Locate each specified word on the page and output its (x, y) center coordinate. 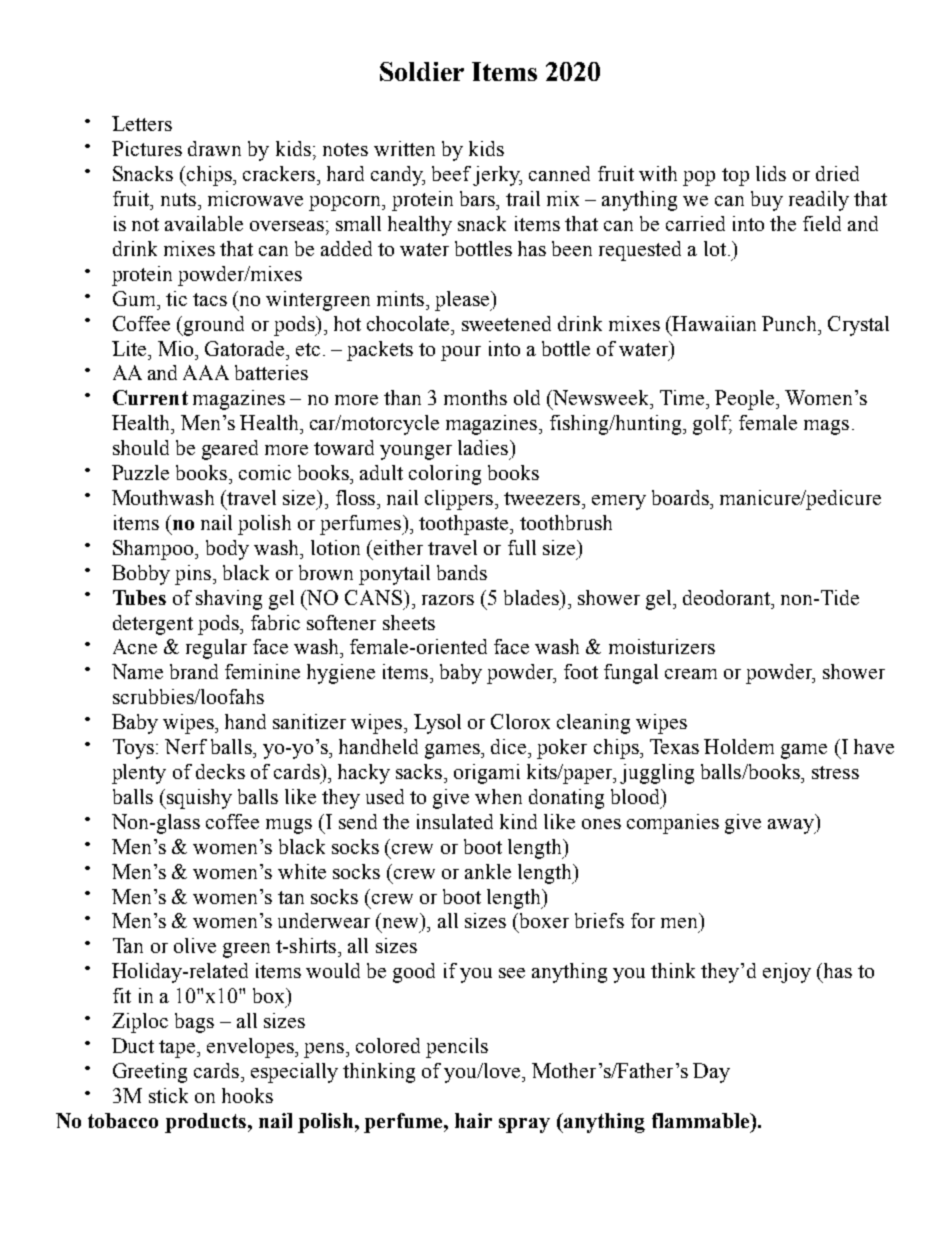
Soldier (422, 71)
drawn (214, 148)
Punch (790, 323)
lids (771, 173)
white (302, 871)
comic (265, 472)
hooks (247, 1095)
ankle (488, 871)
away (792, 826)
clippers (459, 500)
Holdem (739, 746)
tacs (210, 299)
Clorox (520, 721)
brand (194, 671)
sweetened (506, 323)
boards (681, 497)
